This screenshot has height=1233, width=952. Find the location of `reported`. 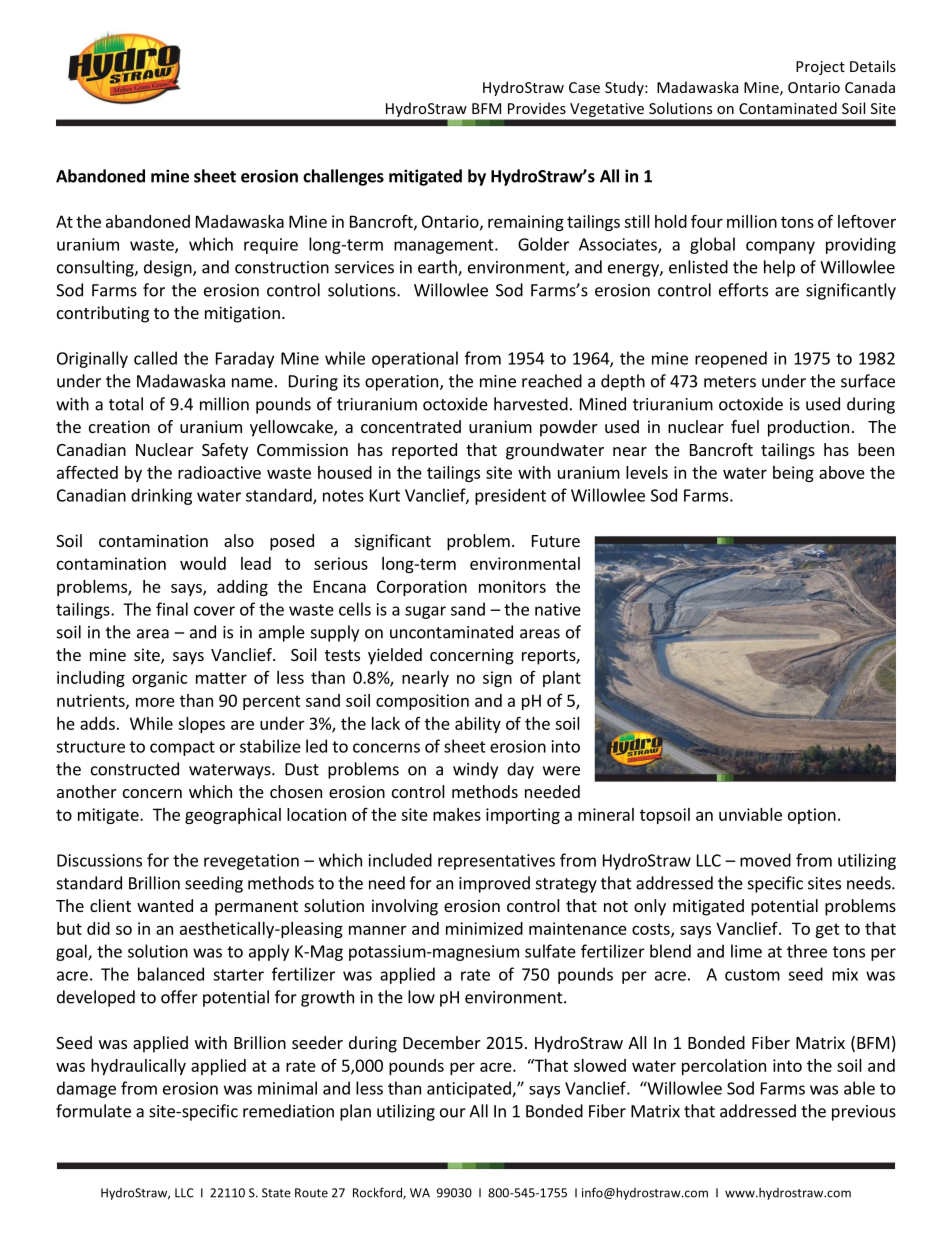

reported is located at coordinates (424, 451).
